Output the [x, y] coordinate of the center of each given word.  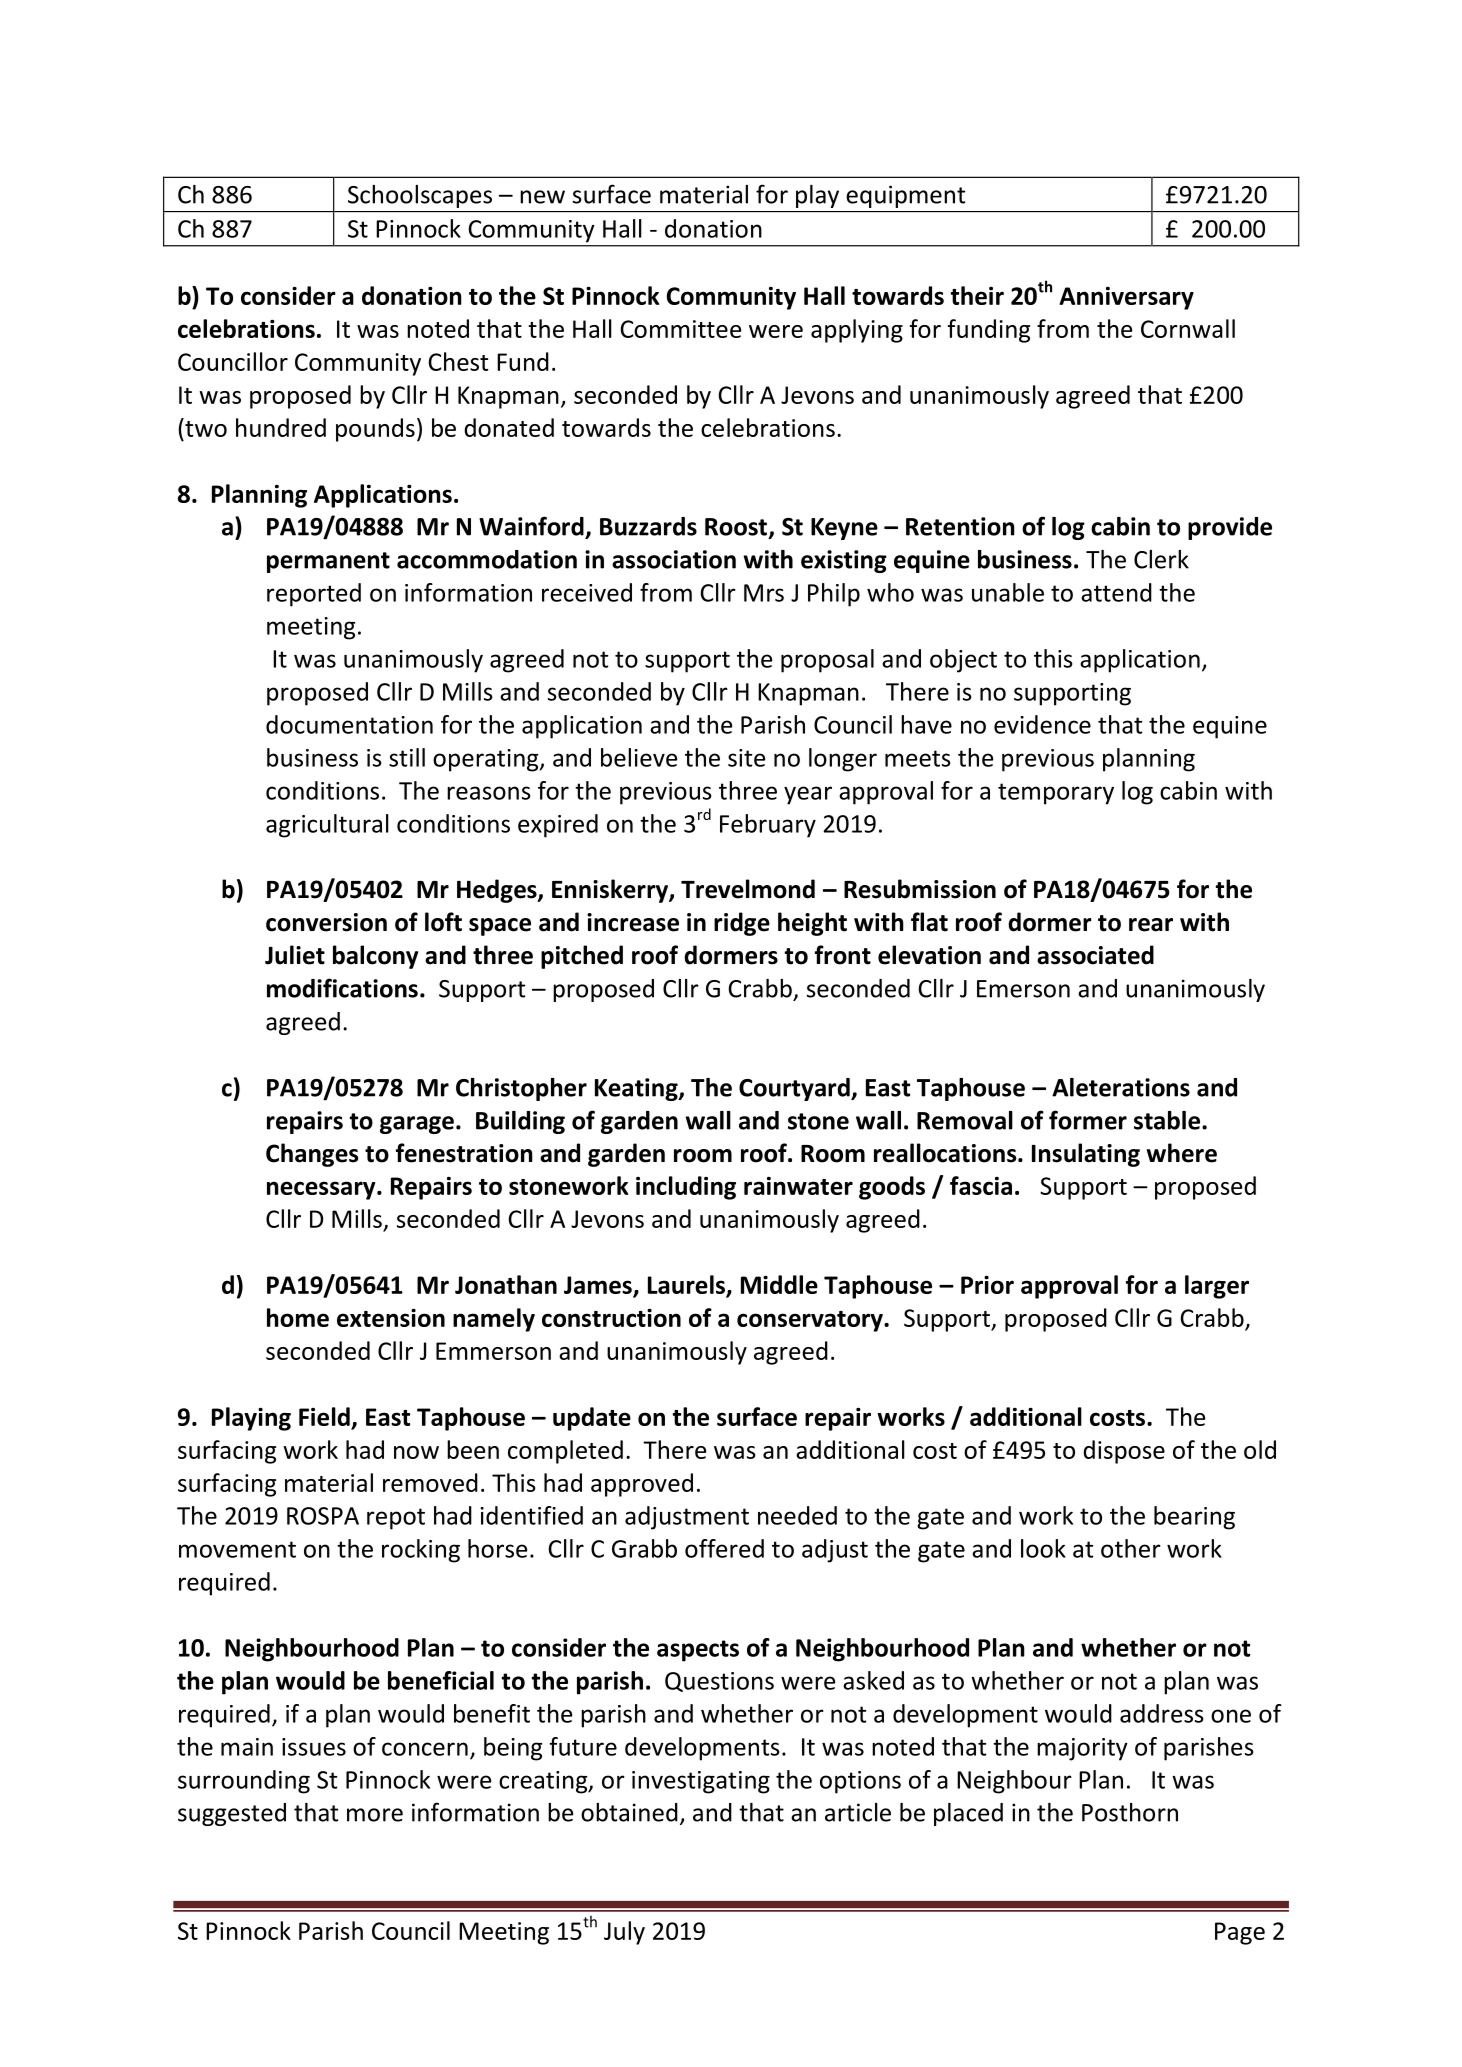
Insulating [1086, 1155]
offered [724, 1548]
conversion [326, 922]
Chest [458, 361]
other [1131, 1548]
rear [1151, 925]
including [686, 1188]
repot [396, 1519]
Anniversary [1126, 298]
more [375, 1815]
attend [1116, 592]
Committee [680, 329]
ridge [742, 924]
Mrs [764, 593]
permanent [328, 562]
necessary [322, 1190]
